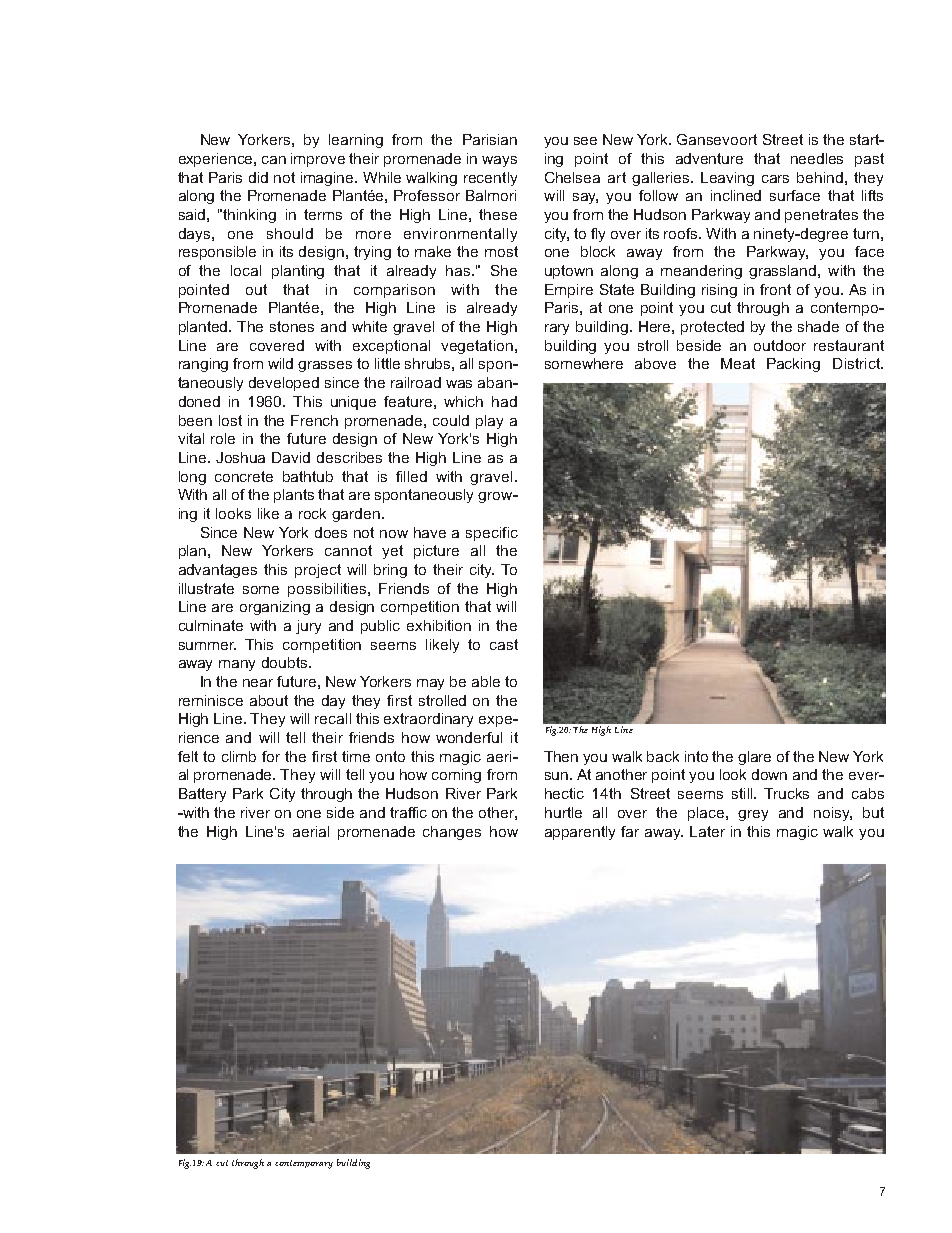  What do you see at coordinates (499, 161) in the screenshot?
I see `ways` at bounding box center [499, 161].
